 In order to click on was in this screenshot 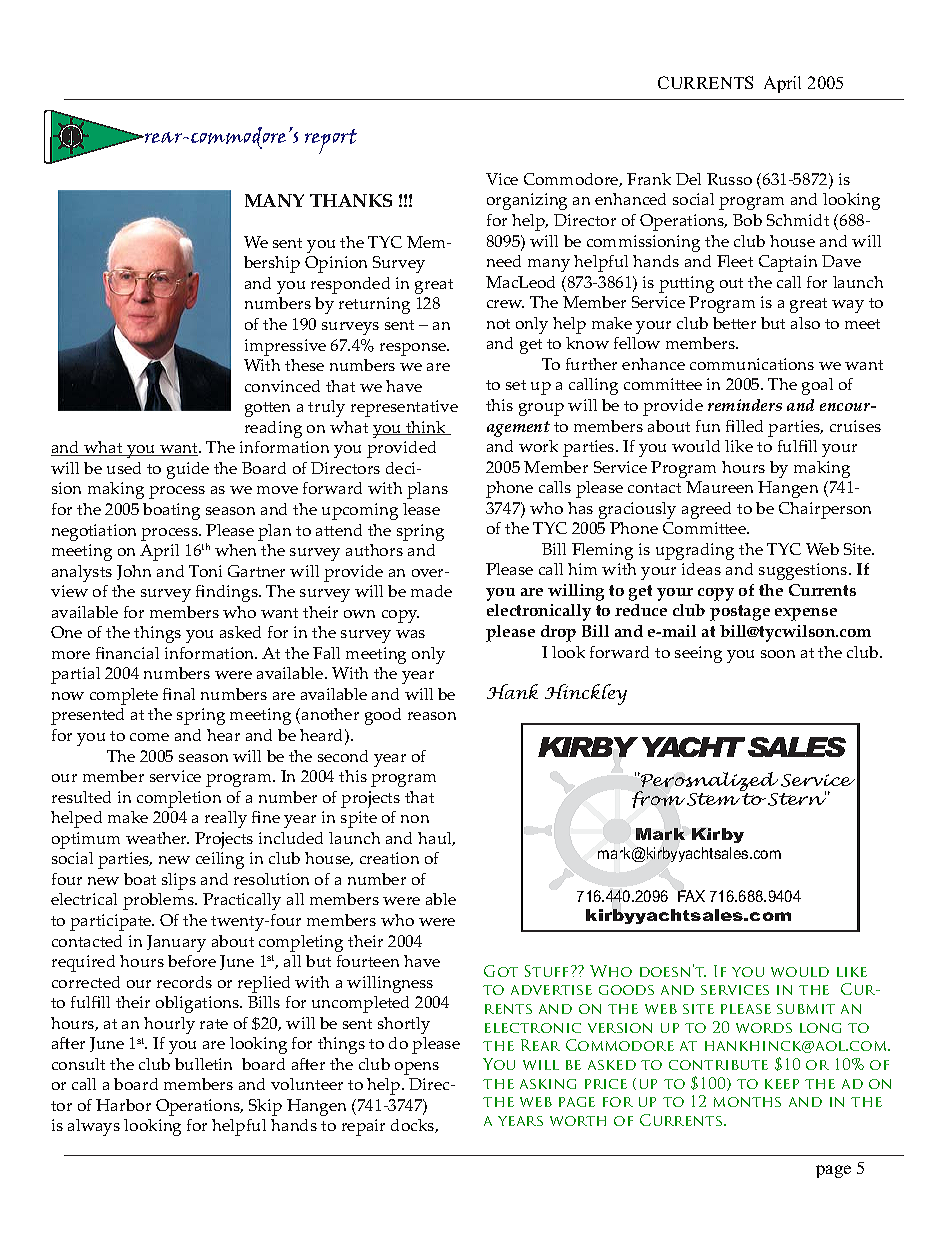, I will do `click(410, 634)`.
